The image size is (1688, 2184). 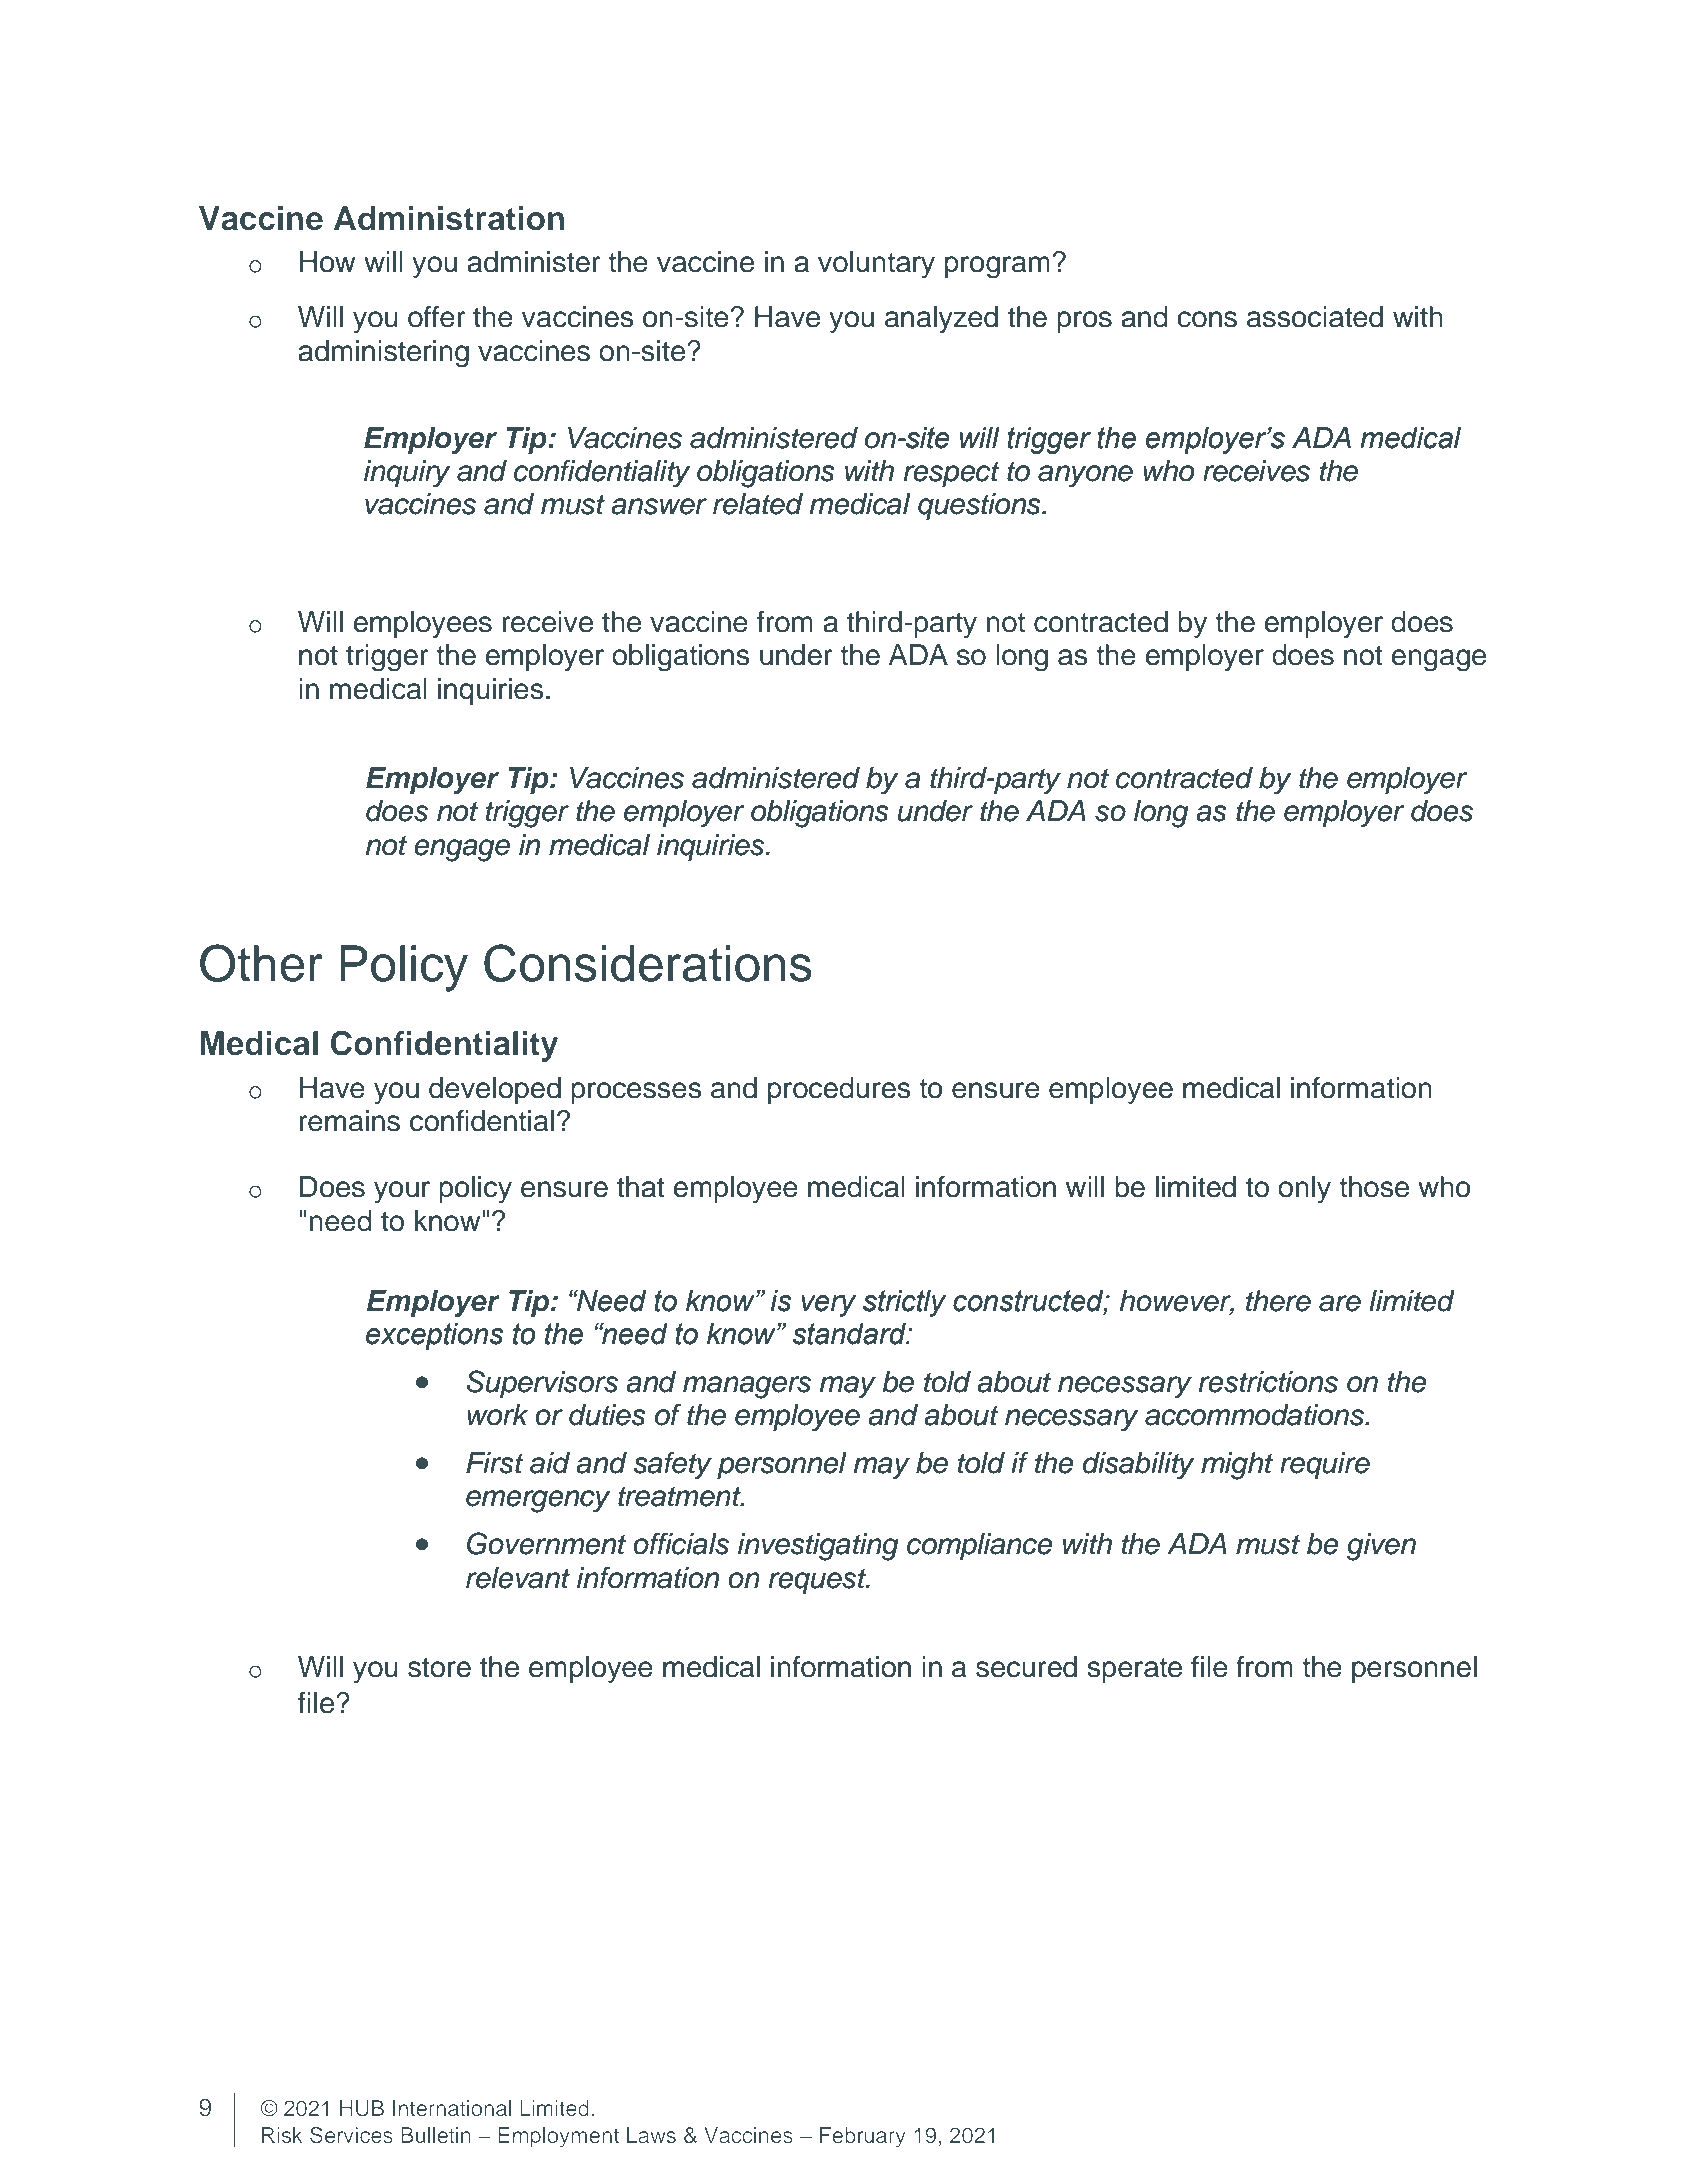 What do you see at coordinates (876, 264) in the document?
I see `voluntary` at bounding box center [876, 264].
